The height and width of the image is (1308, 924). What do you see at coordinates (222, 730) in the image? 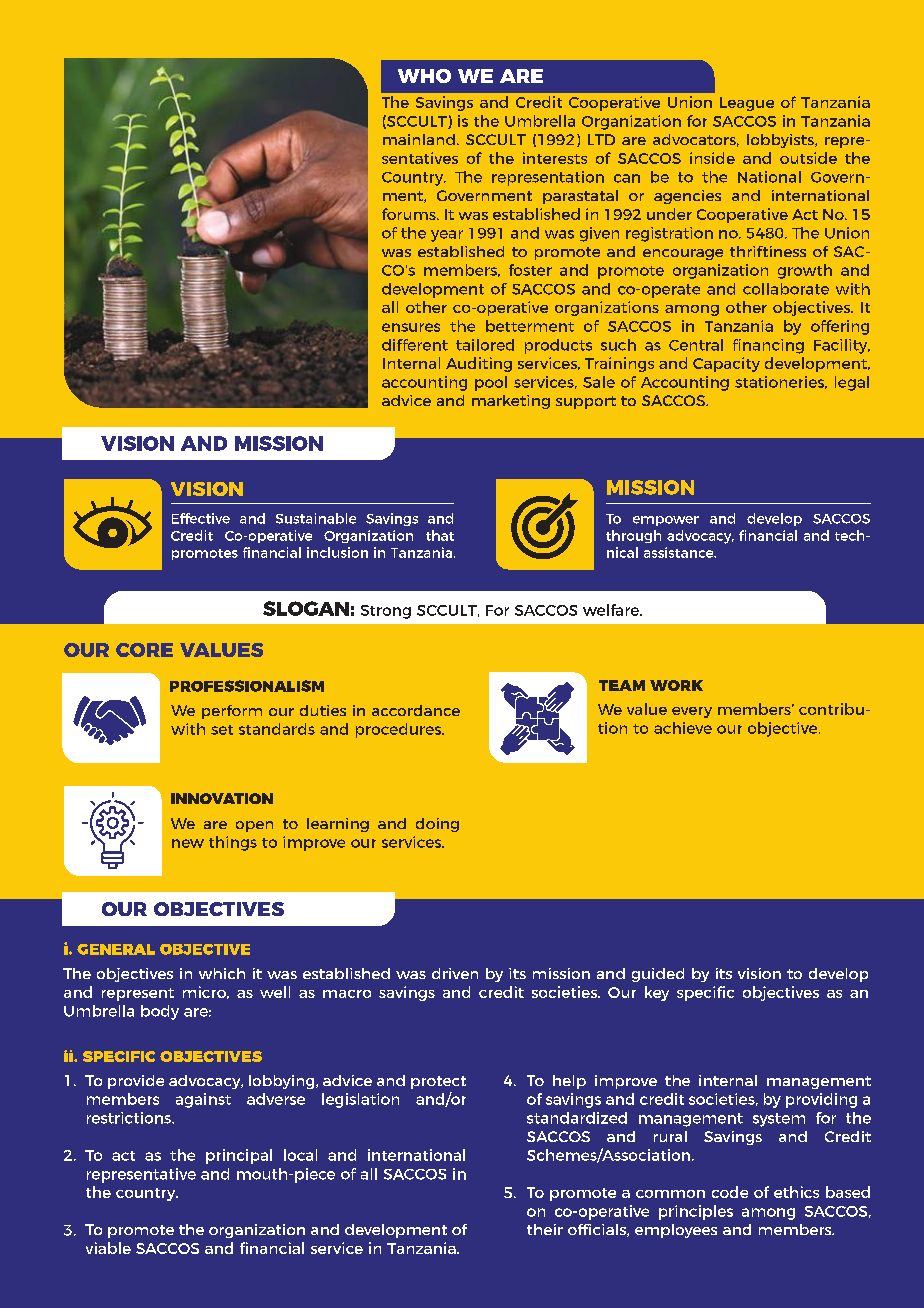
I see `set` at bounding box center [222, 730].
